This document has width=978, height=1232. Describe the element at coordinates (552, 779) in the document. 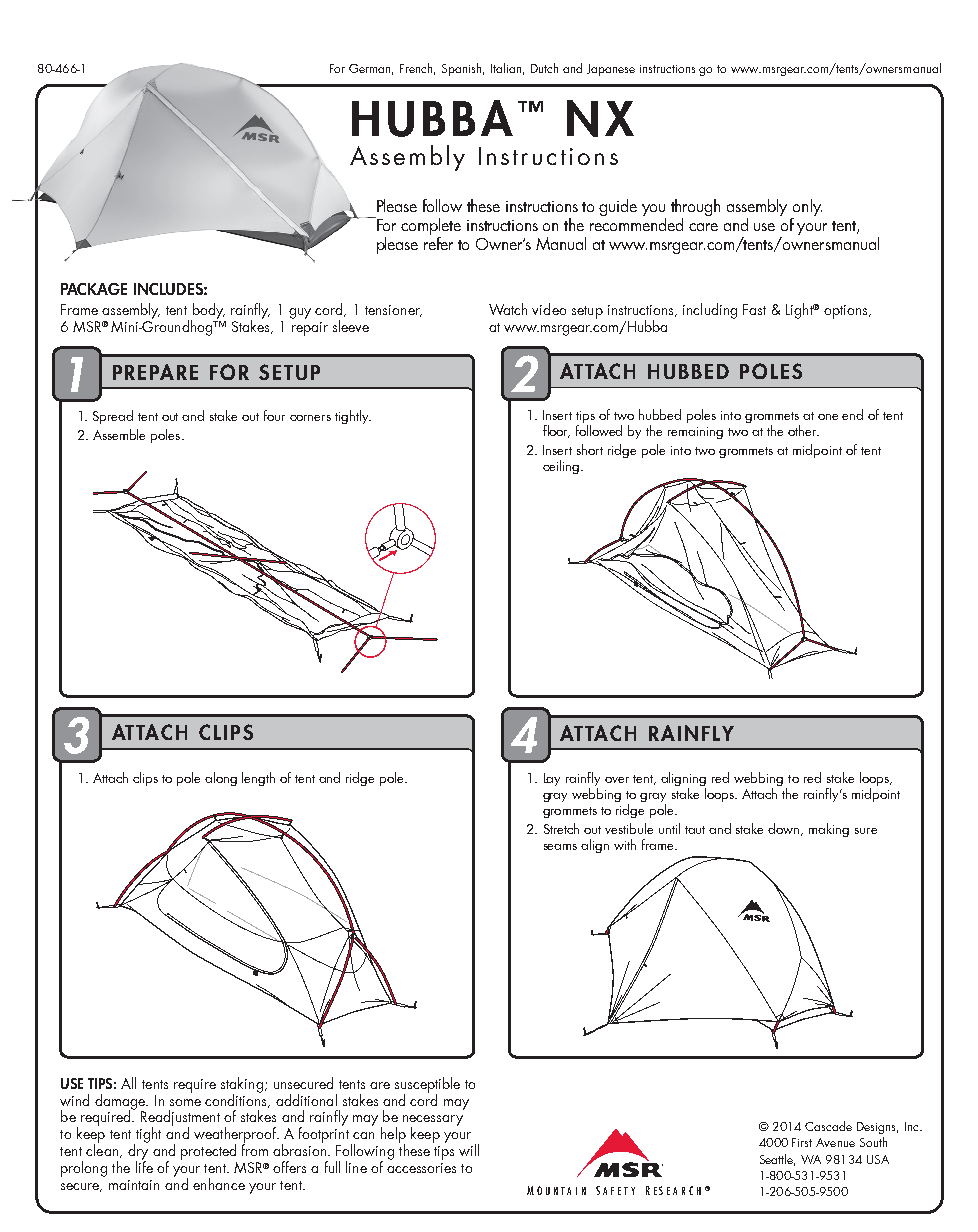

I see `Lay` at that location.
